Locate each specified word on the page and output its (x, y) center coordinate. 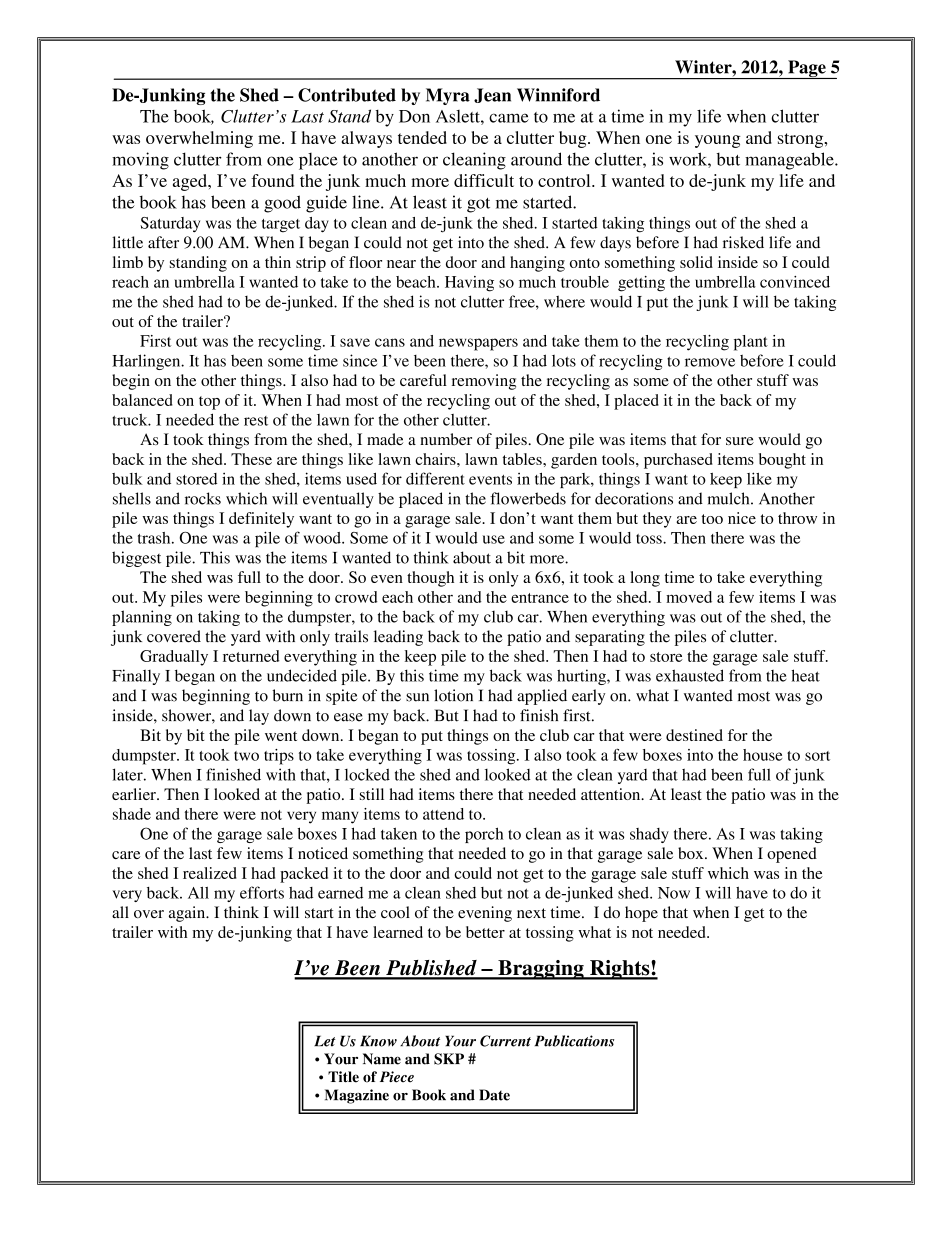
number (446, 439)
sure (740, 441)
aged (191, 182)
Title (343, 1077)
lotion (453, 695)
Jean (492, 95)
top (209, 403)
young (717, 141)
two (246, 756)
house (763, 755)
